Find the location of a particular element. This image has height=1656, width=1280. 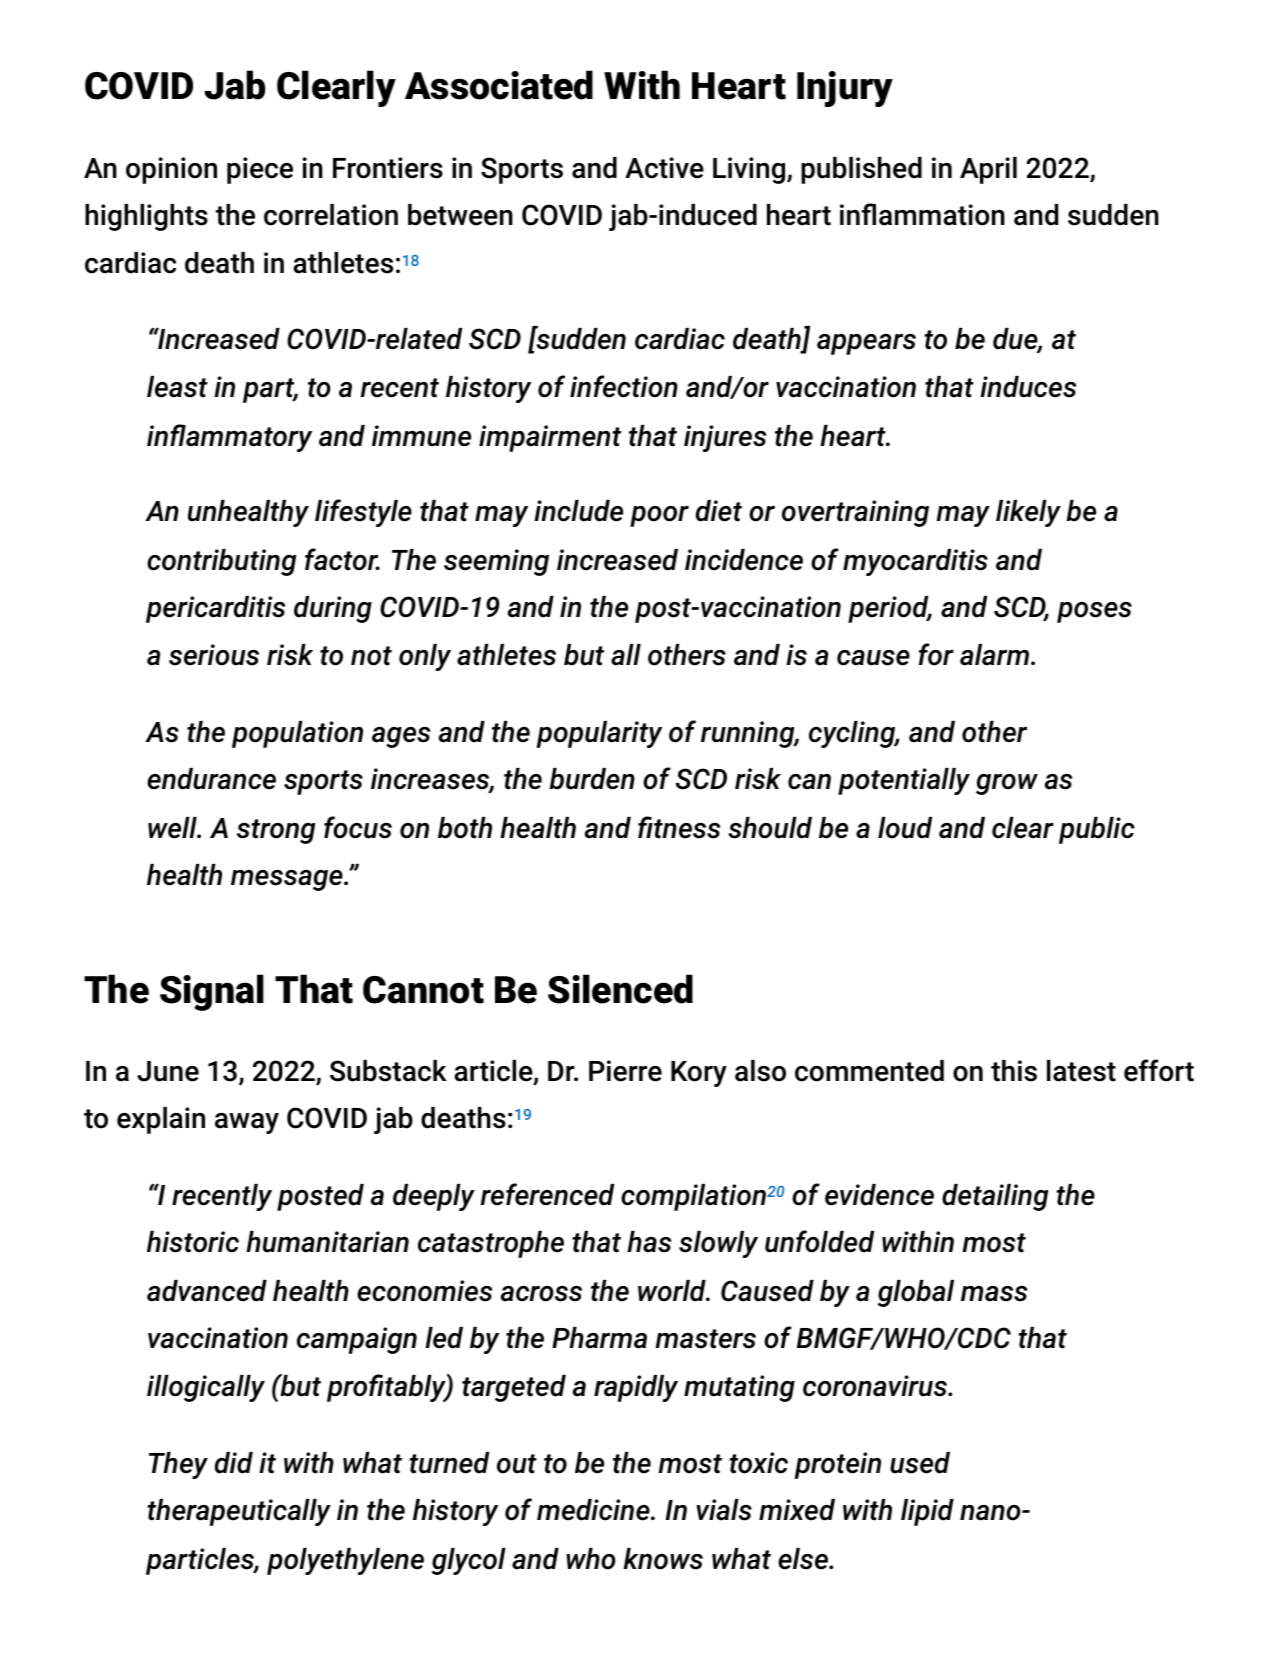

poor is located at coordinates (659, 516).
